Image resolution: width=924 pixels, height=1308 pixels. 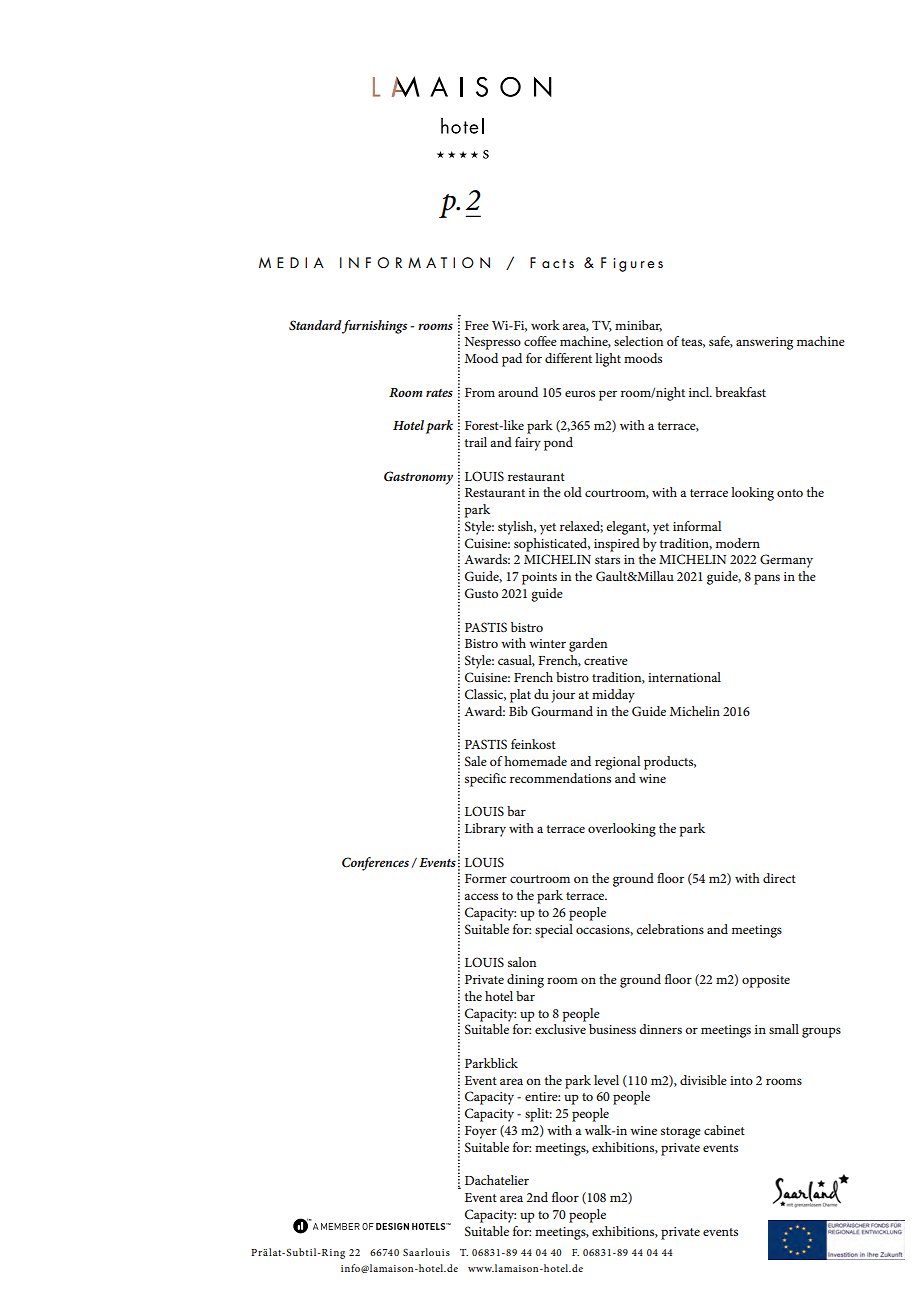 What do you see at coordinates (375, 864) in the image?
I see `Conferences` at bounding box center [375, 864].
